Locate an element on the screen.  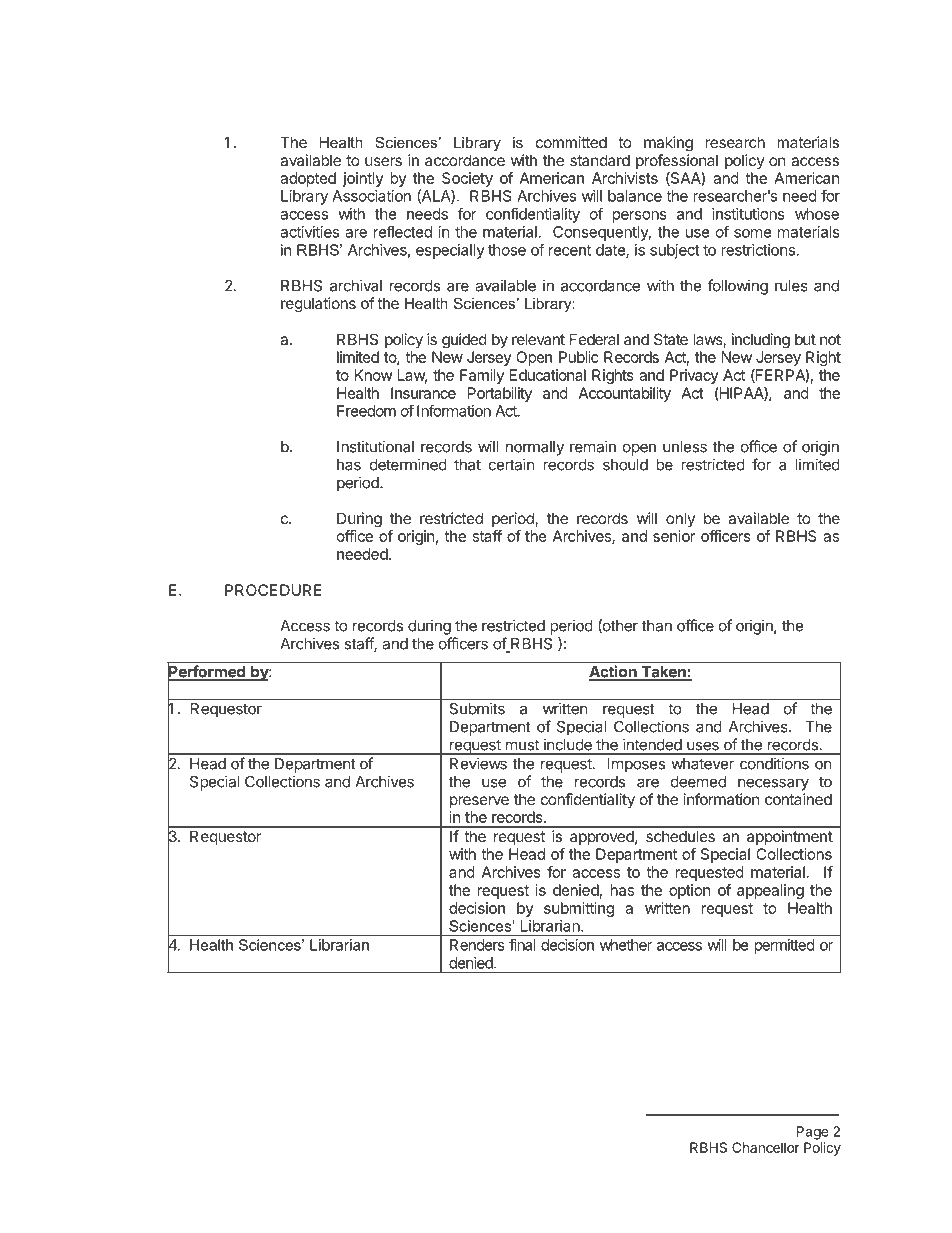
Reviews is located at coordinates (478, 763).
